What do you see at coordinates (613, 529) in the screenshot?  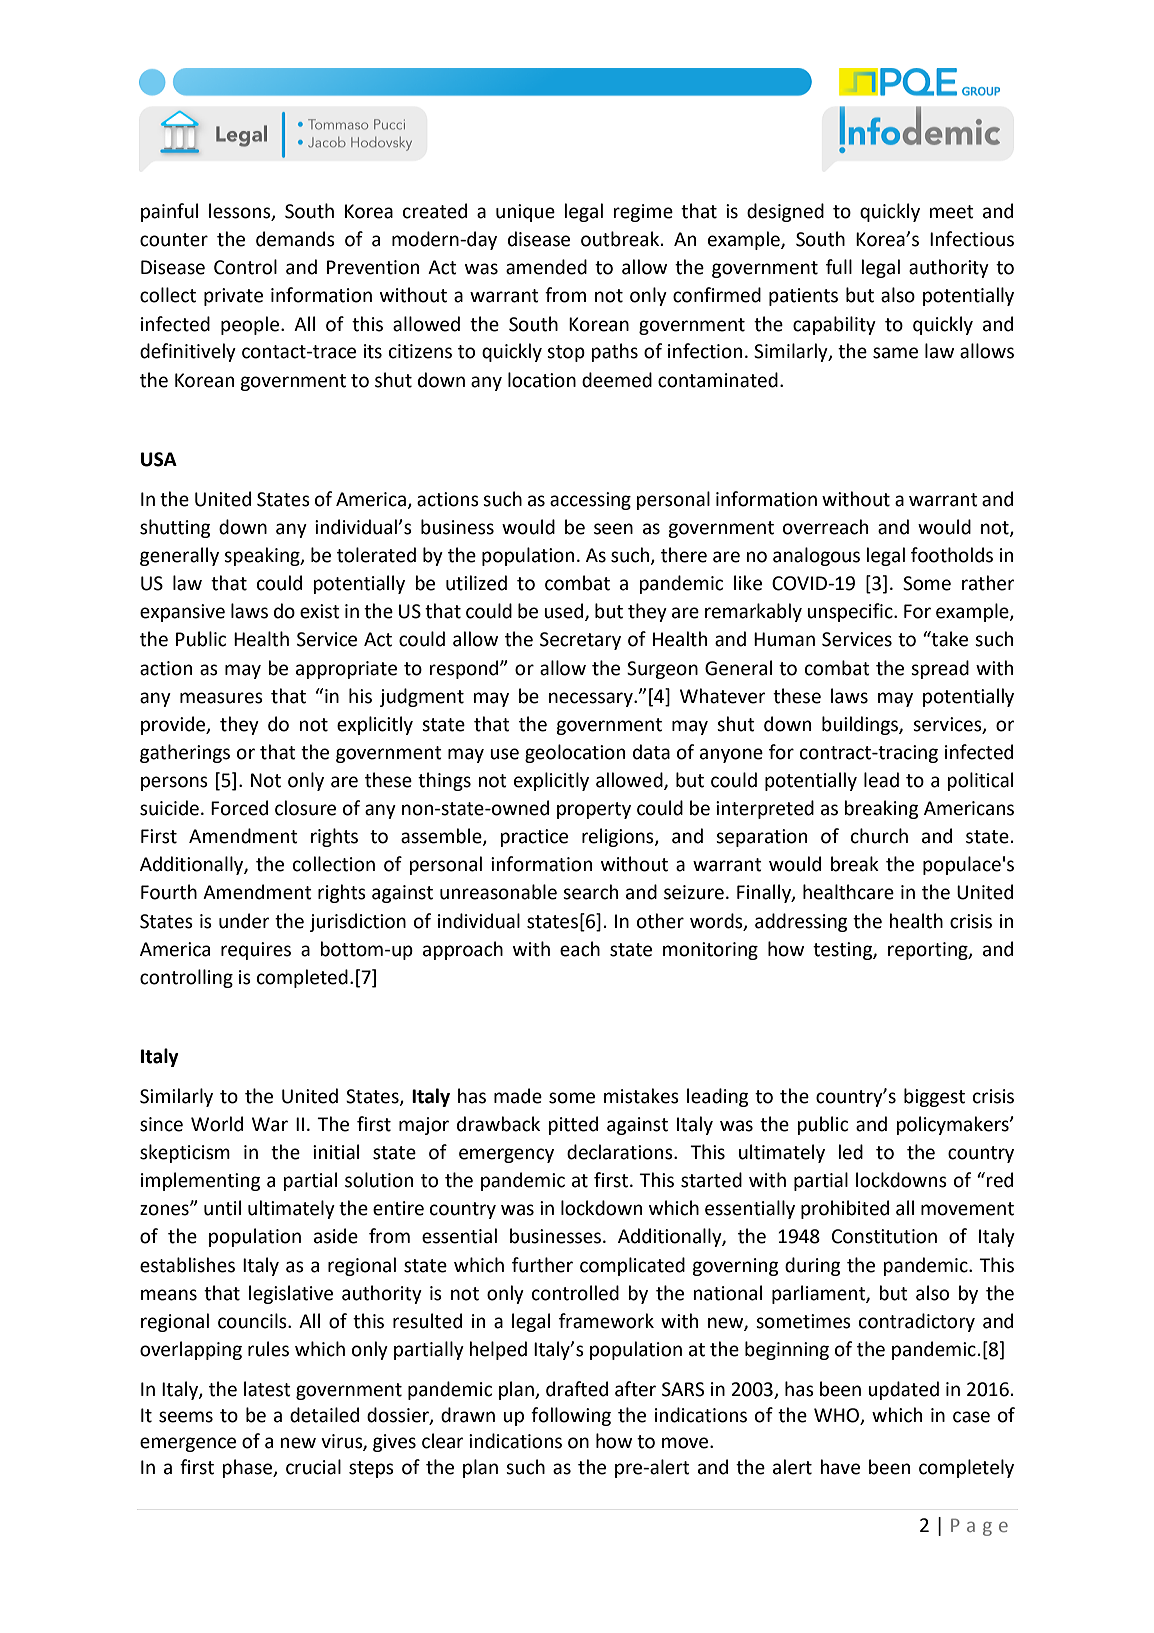 I see `seen` at bounding box center [613, 529].
